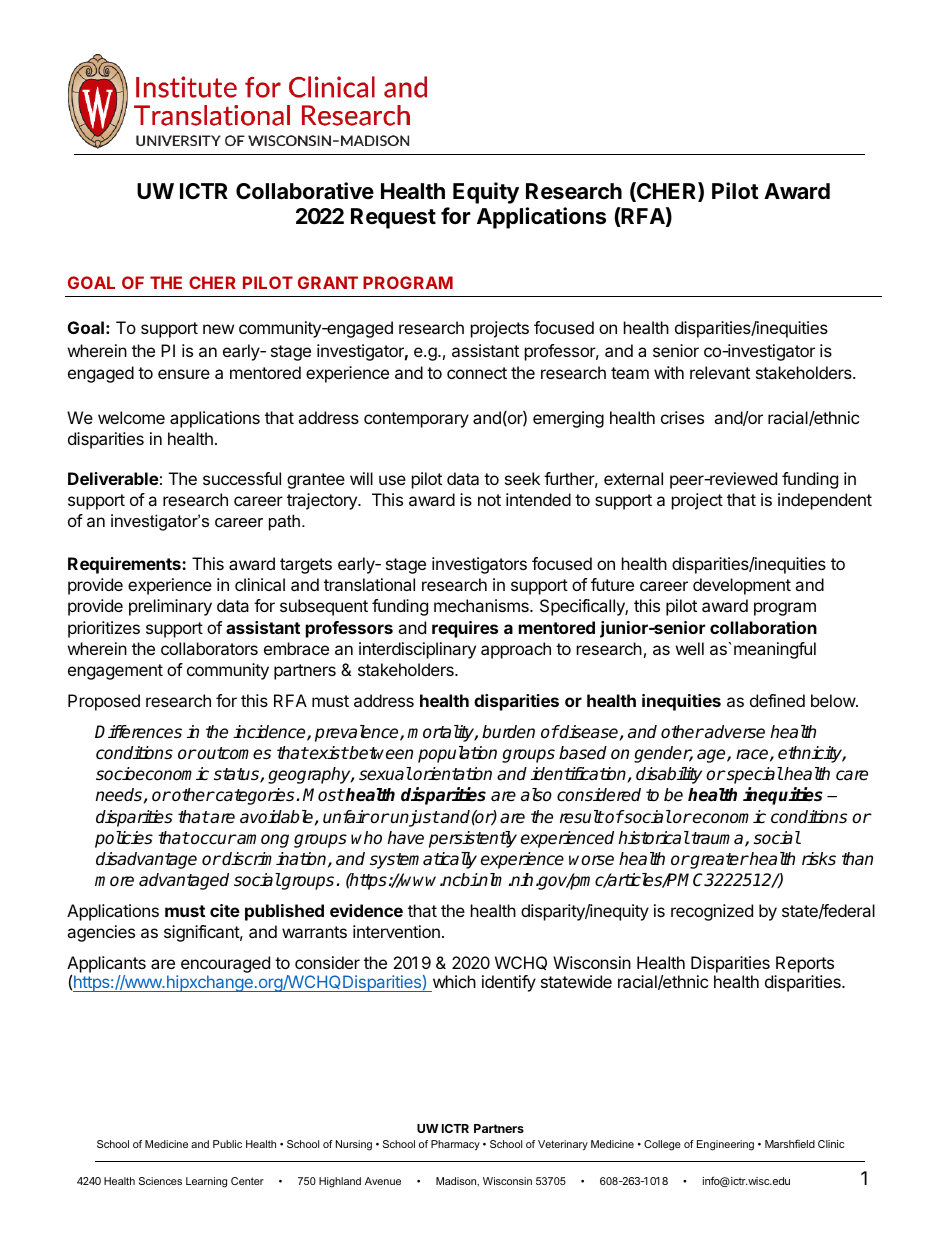 This image has width=952, height=1233. What do you see at coordinates (227, 1144) in the image?
I see `Public` at bounding box center [227, 1144].
